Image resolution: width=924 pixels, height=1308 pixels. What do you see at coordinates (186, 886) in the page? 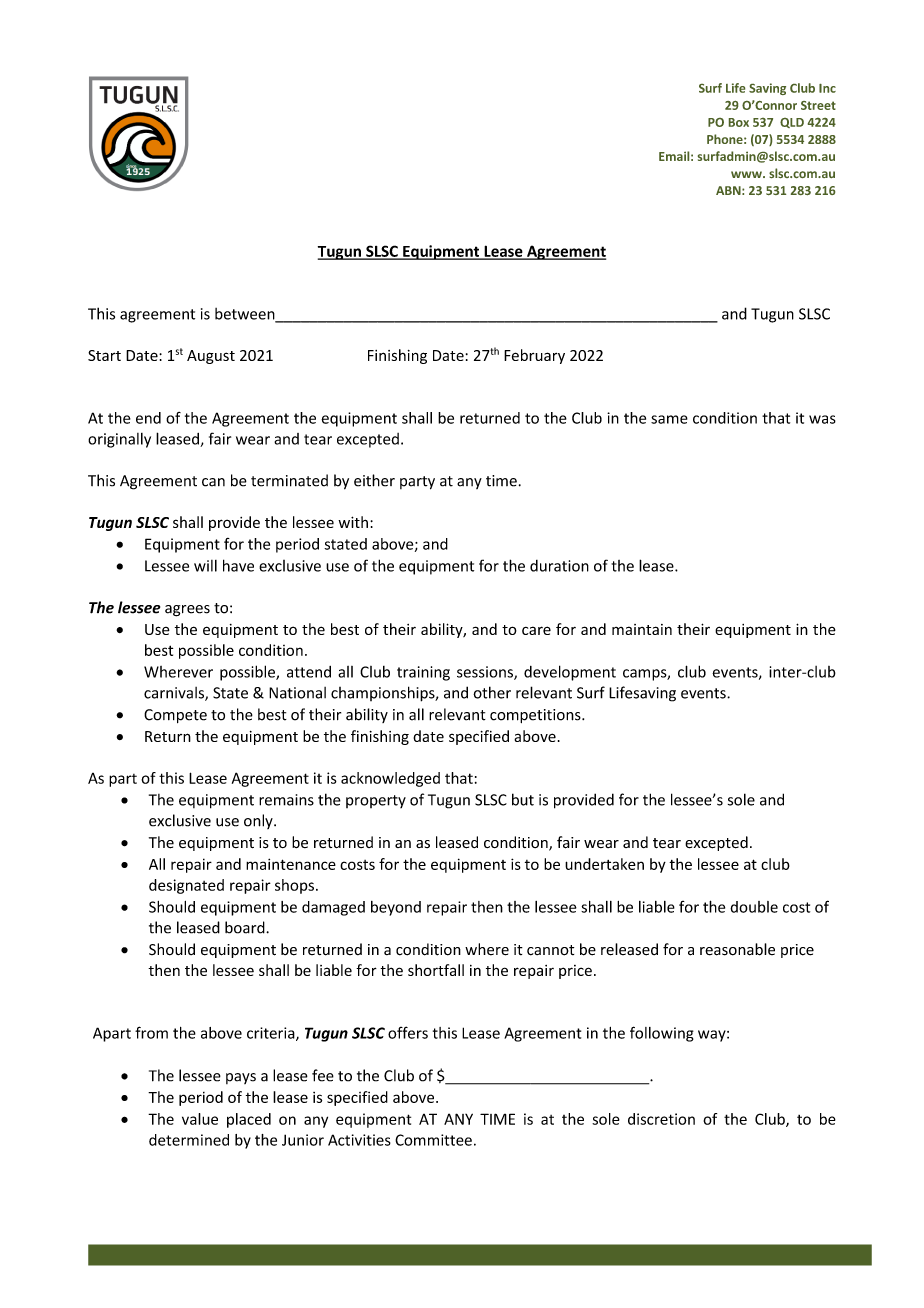
I see `designated` at bounding box center [186, 886].
